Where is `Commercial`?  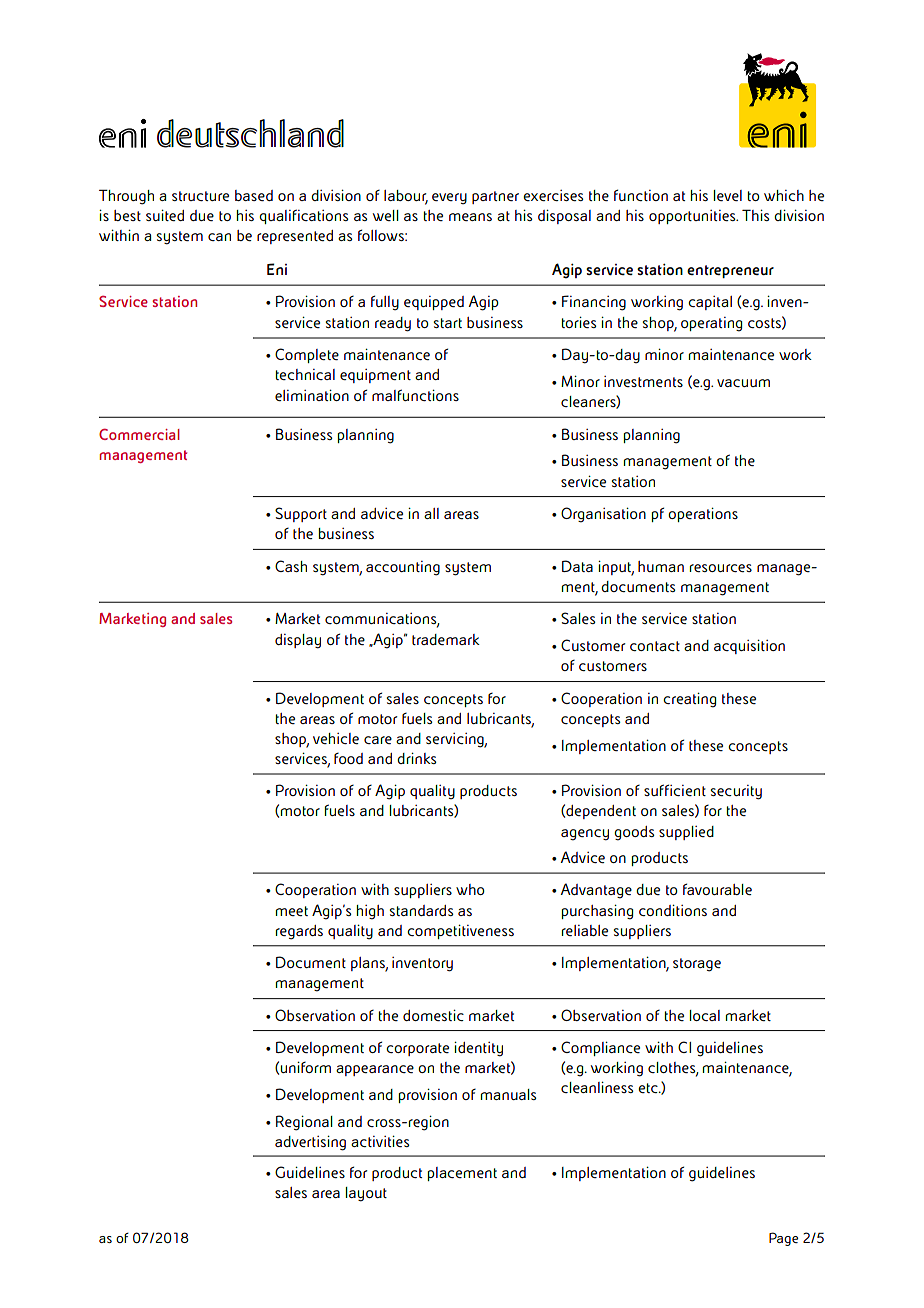
Commercial is located at coordinates (139, 434).
